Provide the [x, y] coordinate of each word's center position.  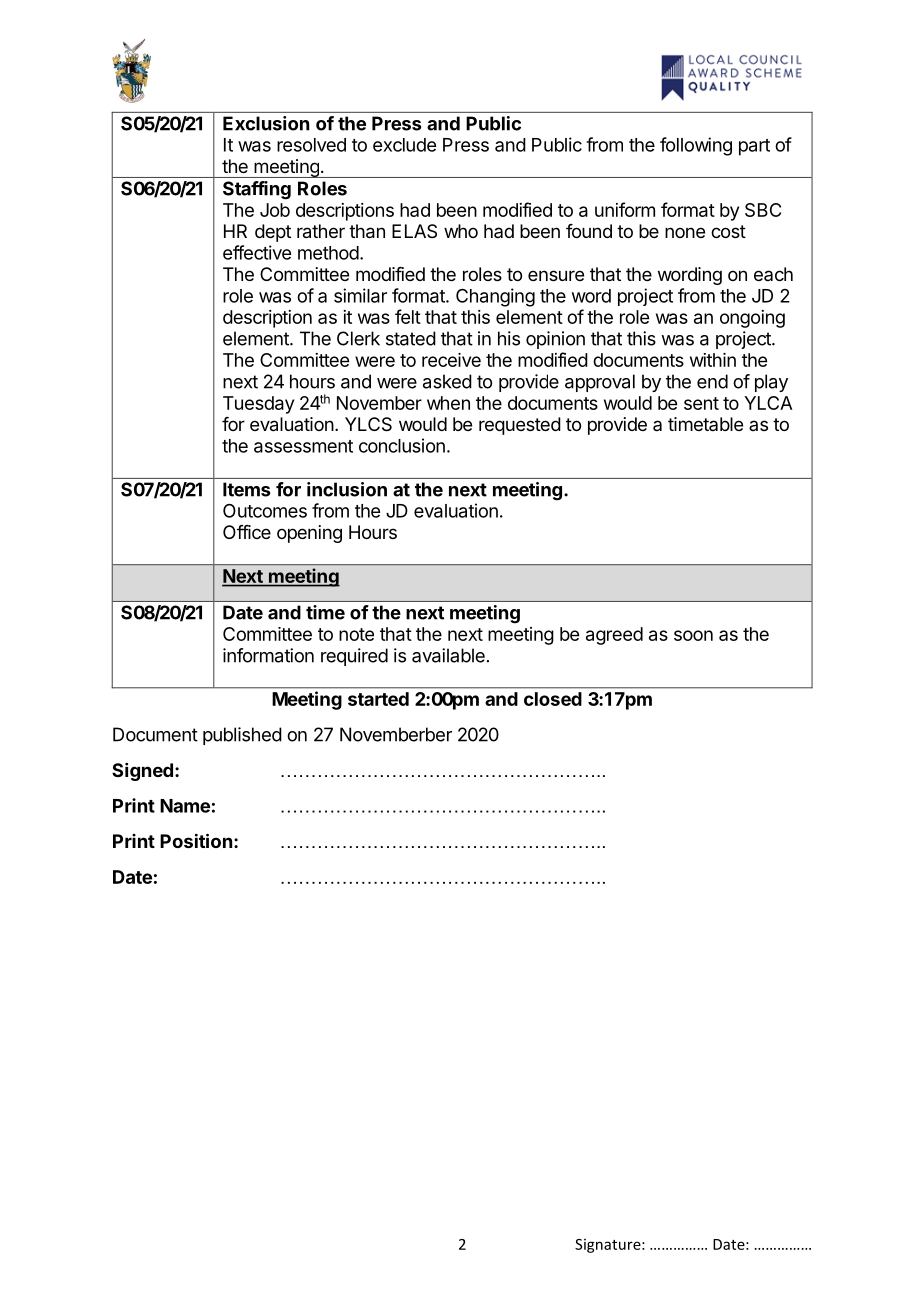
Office [247, 532]
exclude [404, 145]
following [696, 146]
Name [185, 806]
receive [451, 360]
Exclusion [266, 123]
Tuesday [258, 405]
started [378, 699]
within [713, 360]
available [448, 655]
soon [693, 635]
